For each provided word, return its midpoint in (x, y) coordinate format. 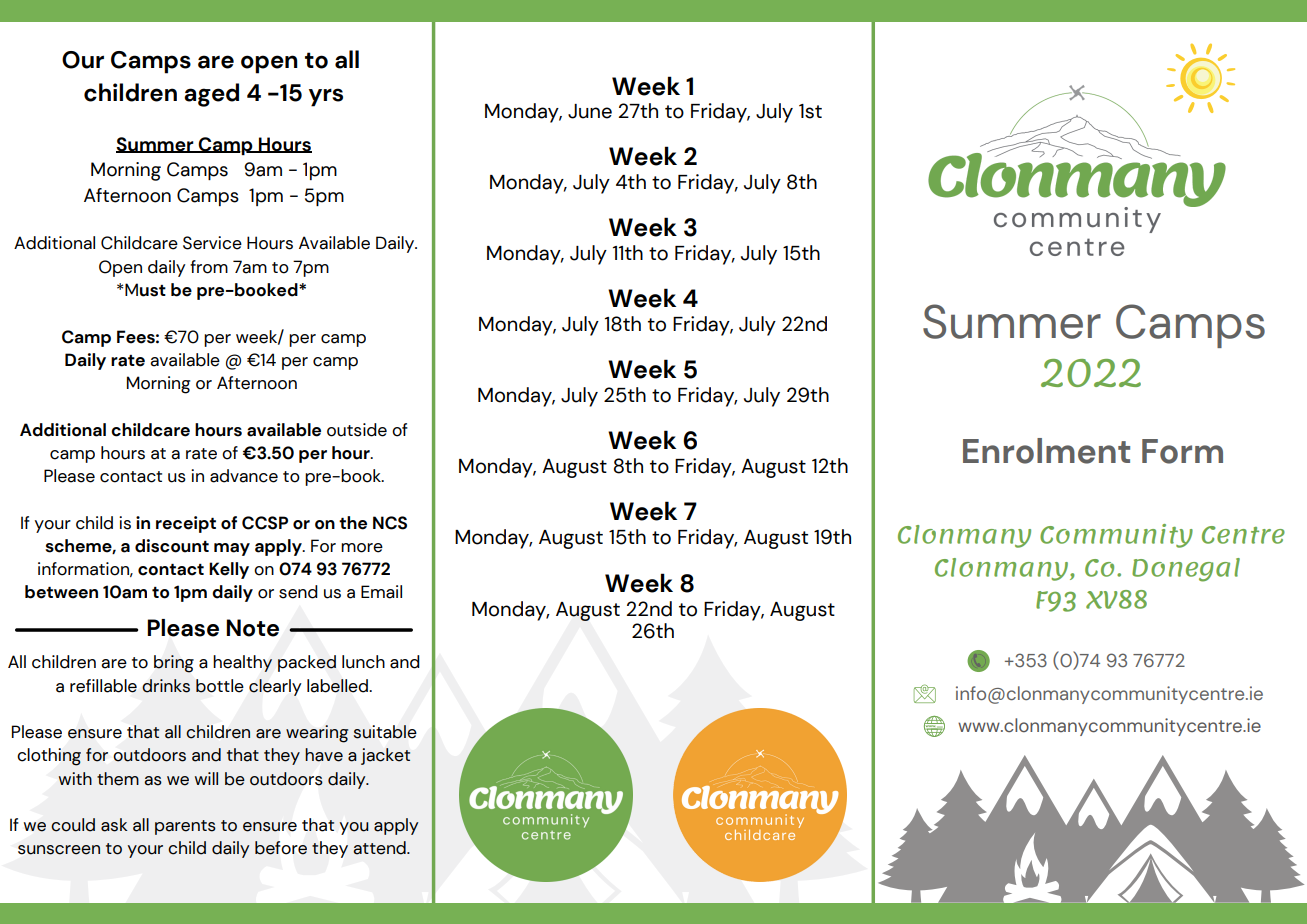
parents (185, 827)
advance (244, 476)
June (590, 111)
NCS (390, 523)
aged (211, 95)
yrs (326, 97)
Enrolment (1046, 451)
